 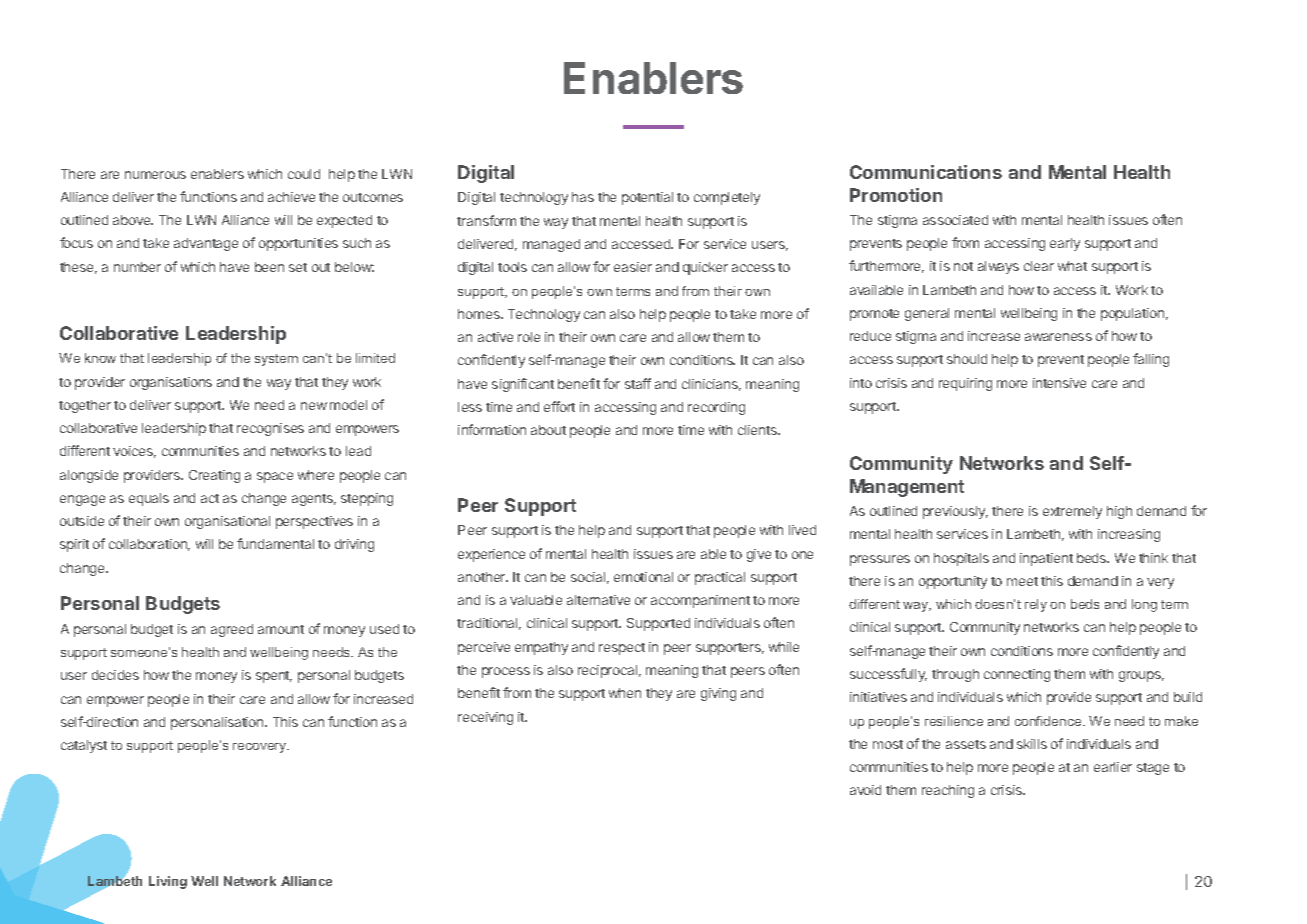 I want to click on potential, so click(x=647, y=198).
